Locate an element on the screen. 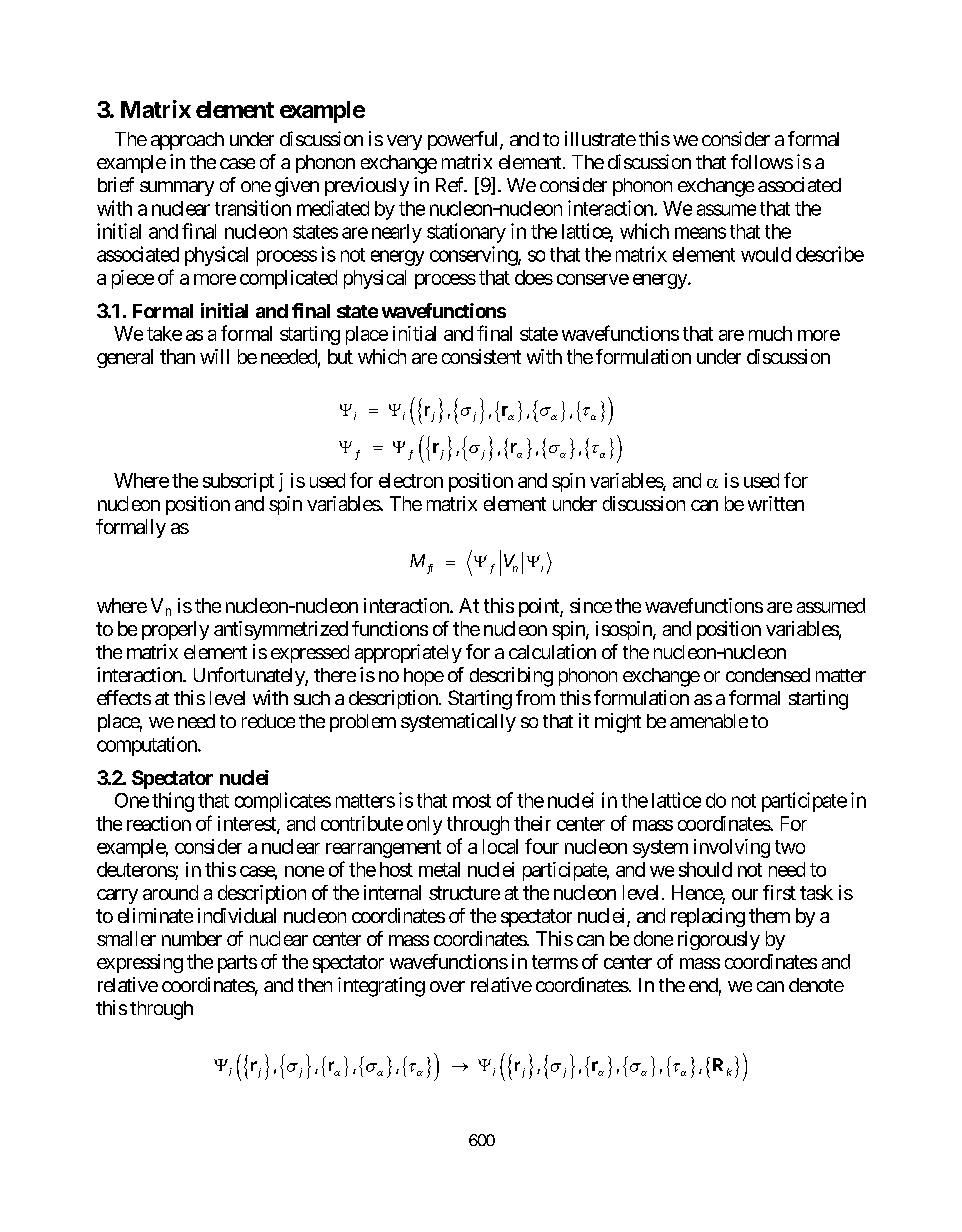 The height and width of the screenshot is (1232, 962). over is located at coordinates (447, 986).
